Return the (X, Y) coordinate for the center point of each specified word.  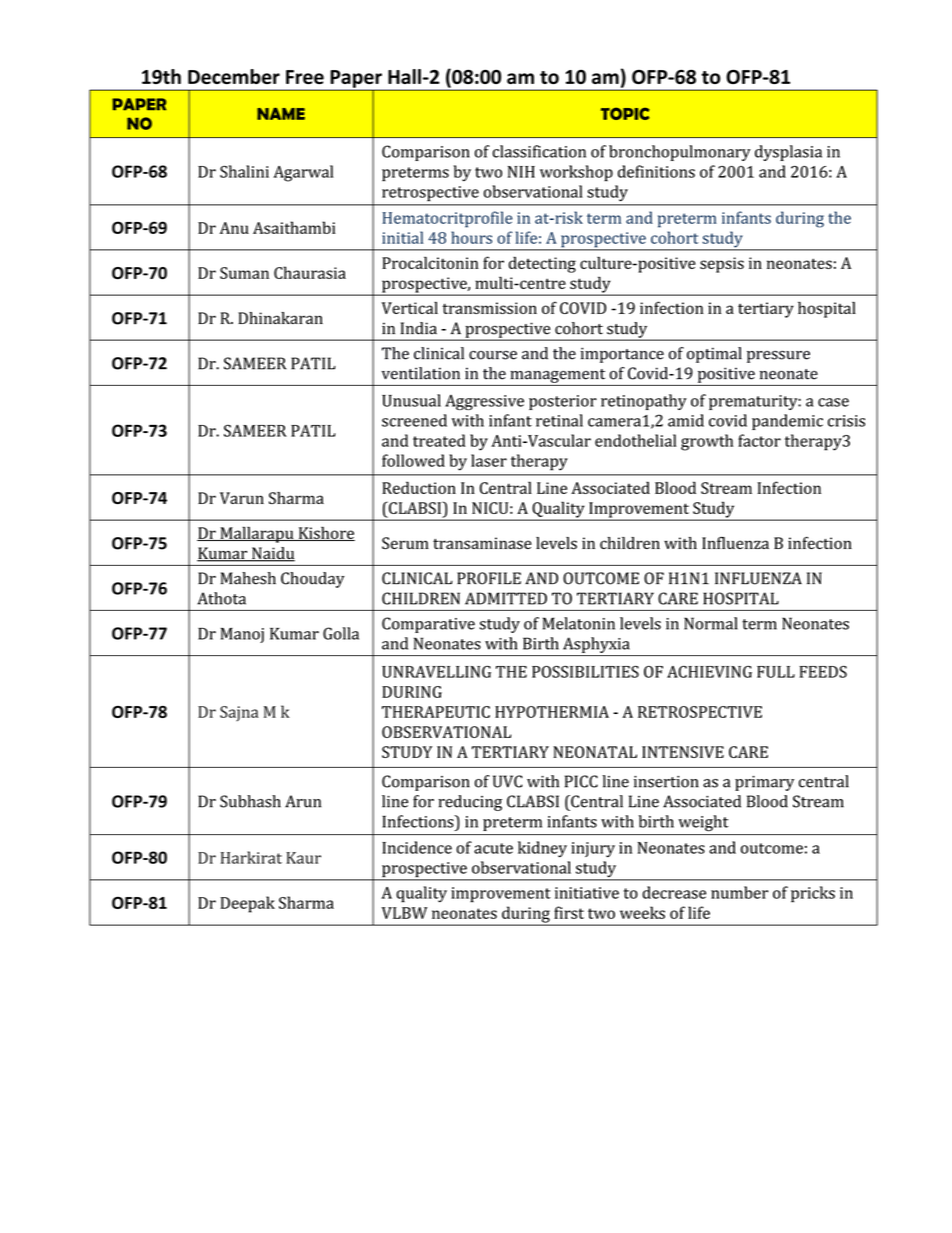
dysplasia (788, 153)
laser (489, 460)
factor (759, 440)
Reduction (419, 487)
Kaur (303, 858)
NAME (281, 114)
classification (539, 151)
